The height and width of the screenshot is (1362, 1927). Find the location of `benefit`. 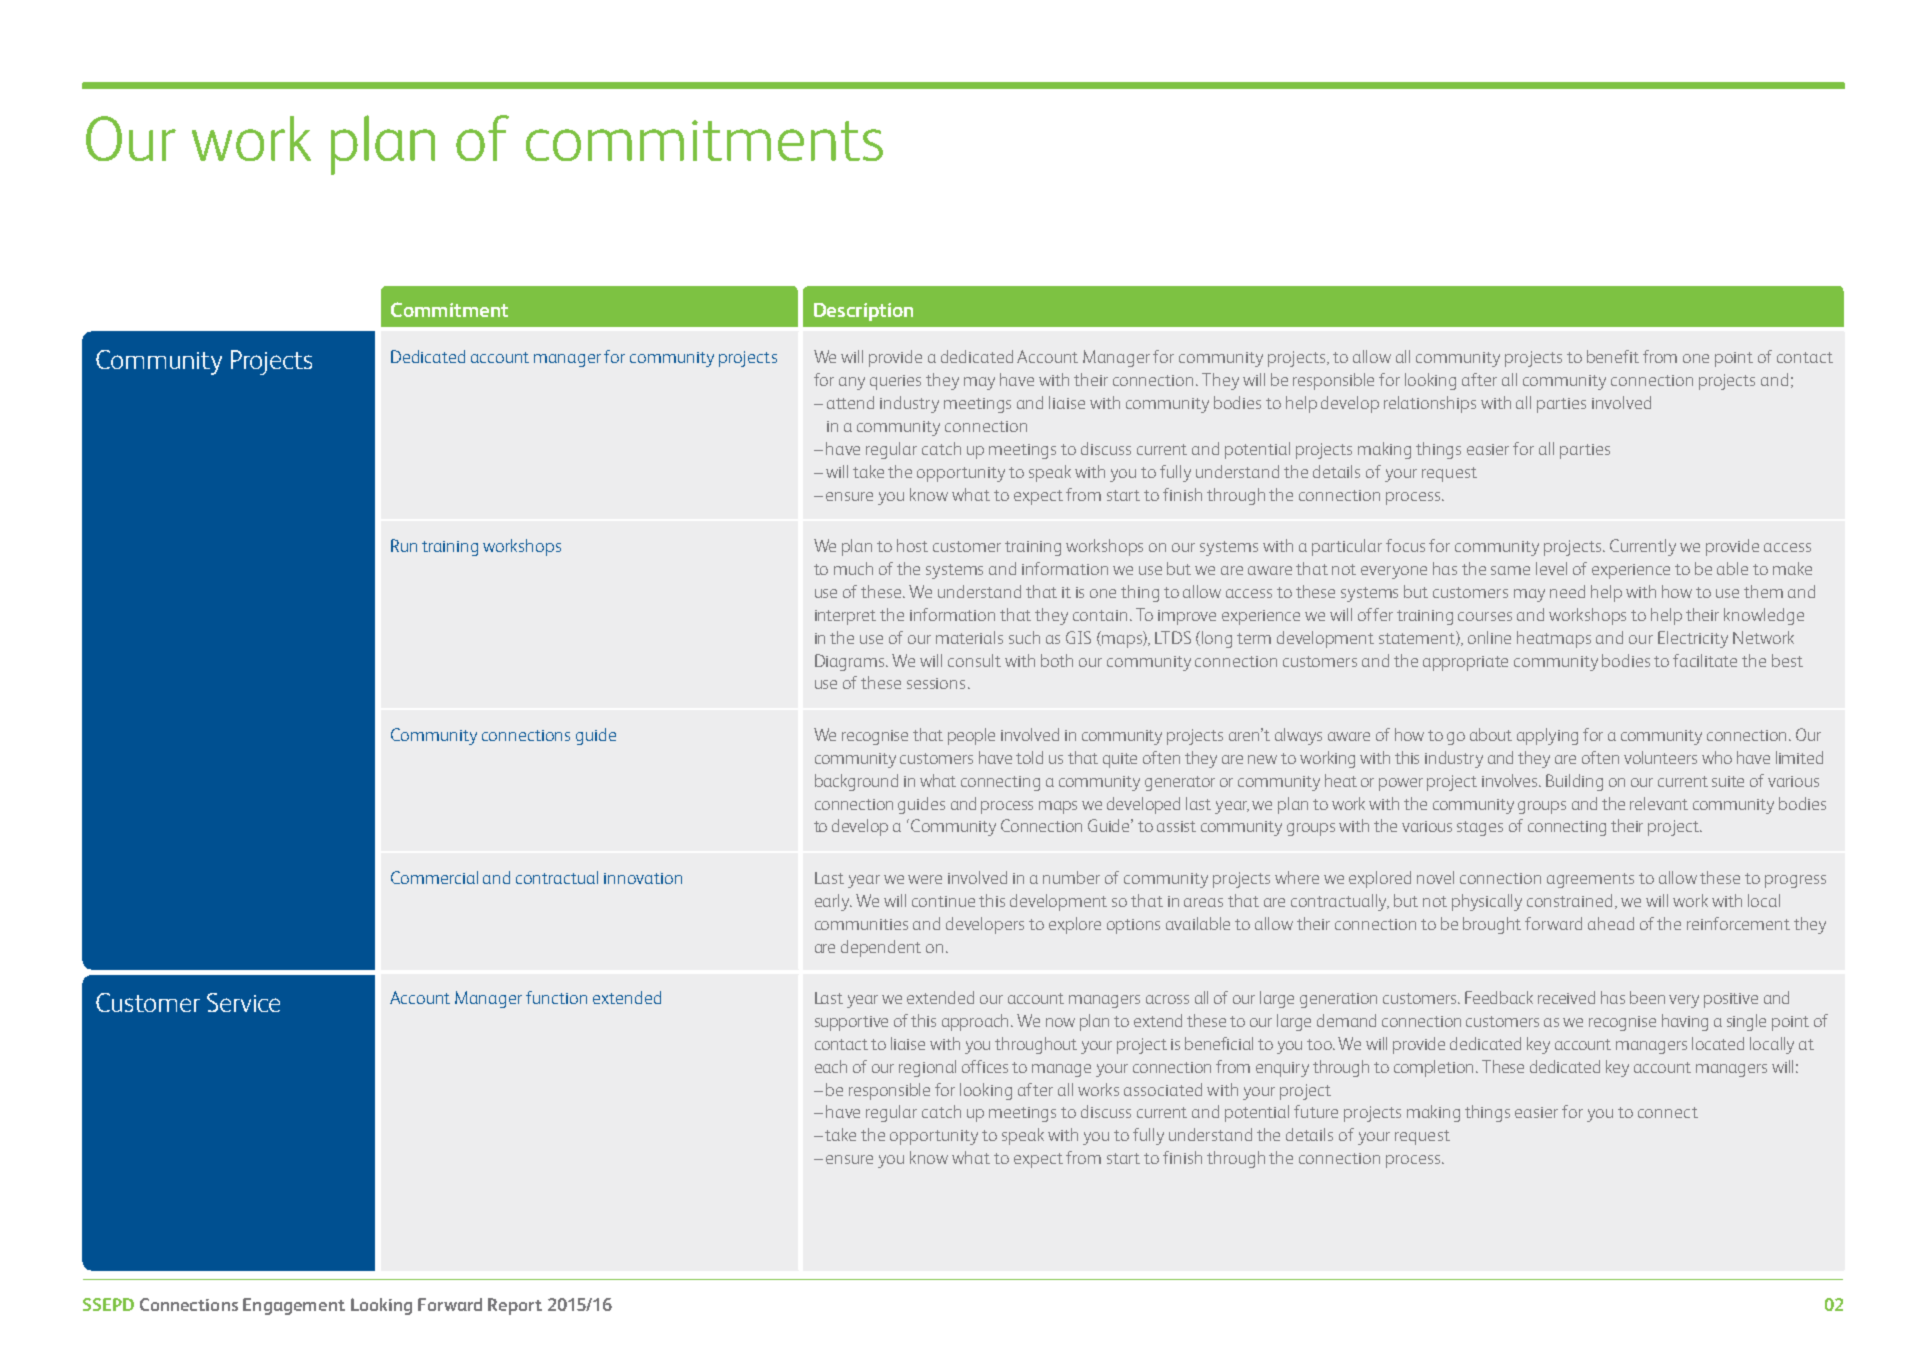

benefit is located at coordinates (1613, 356).
